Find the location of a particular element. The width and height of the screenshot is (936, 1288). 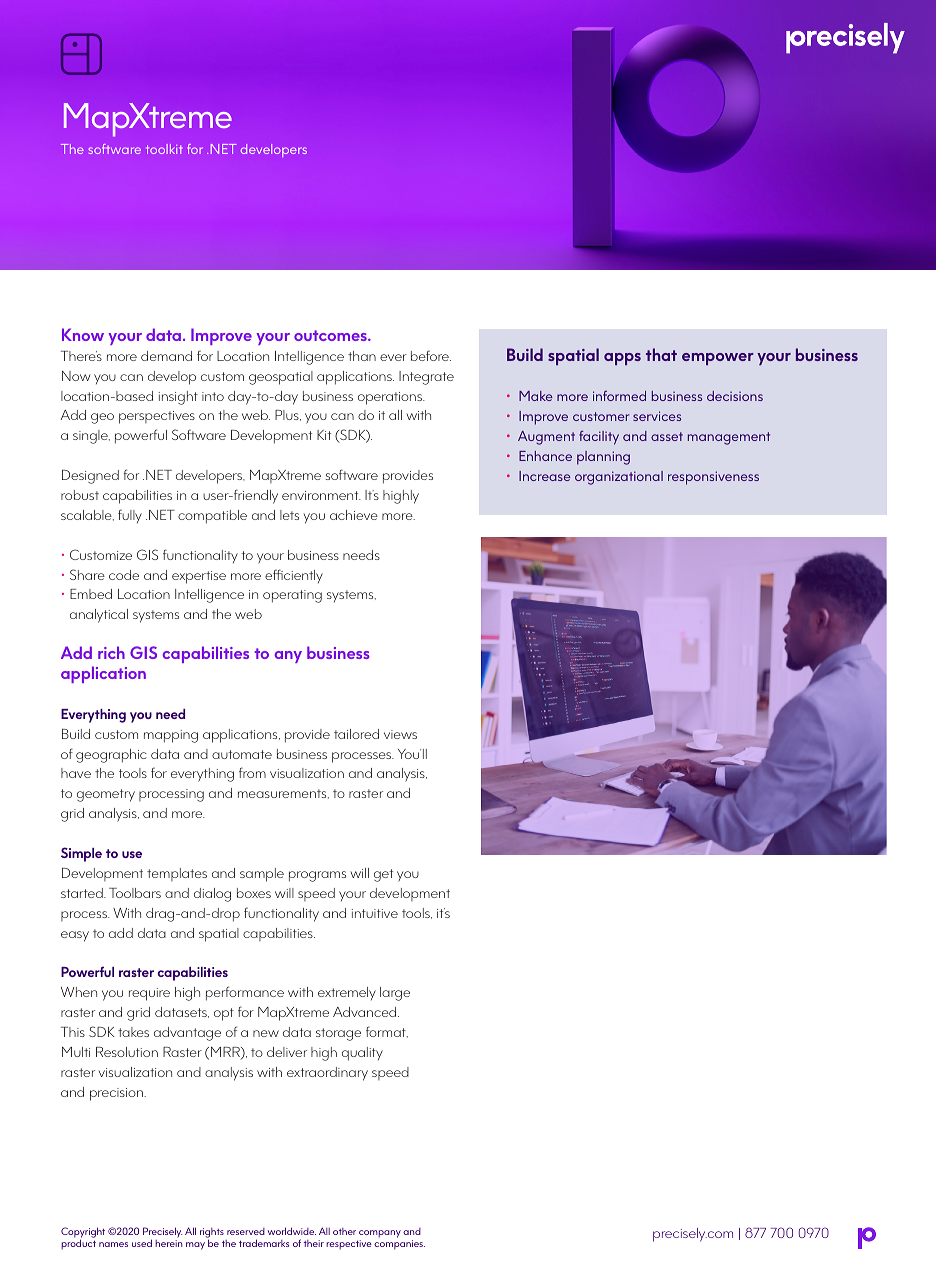

organizational is located at coordinates (619, 478).
